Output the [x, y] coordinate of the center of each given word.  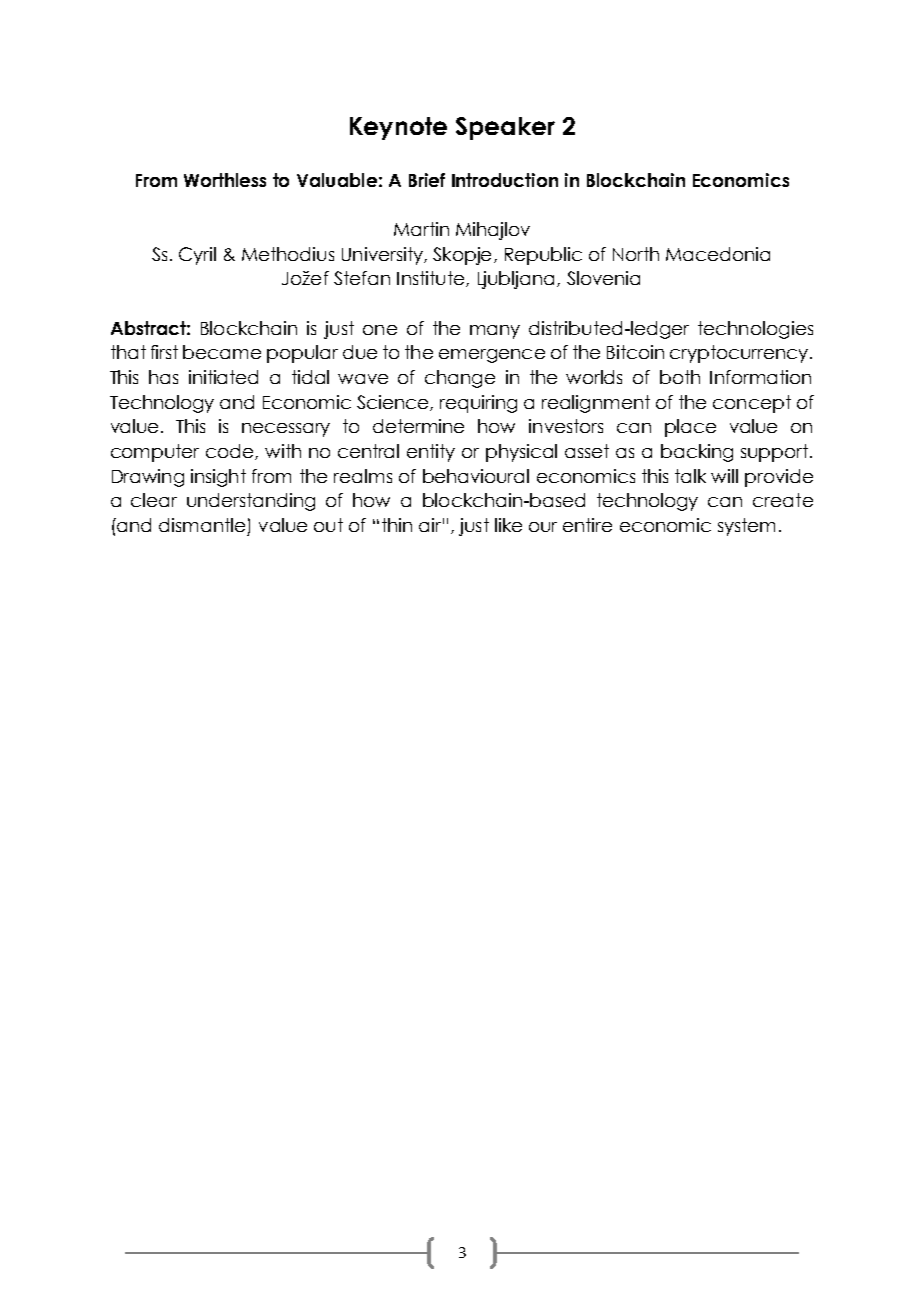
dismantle [202, 525]
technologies [755, 330]
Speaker [505, 128]
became [222, 352]
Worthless [225, 180]
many [495, 332]
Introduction [505, 180]
